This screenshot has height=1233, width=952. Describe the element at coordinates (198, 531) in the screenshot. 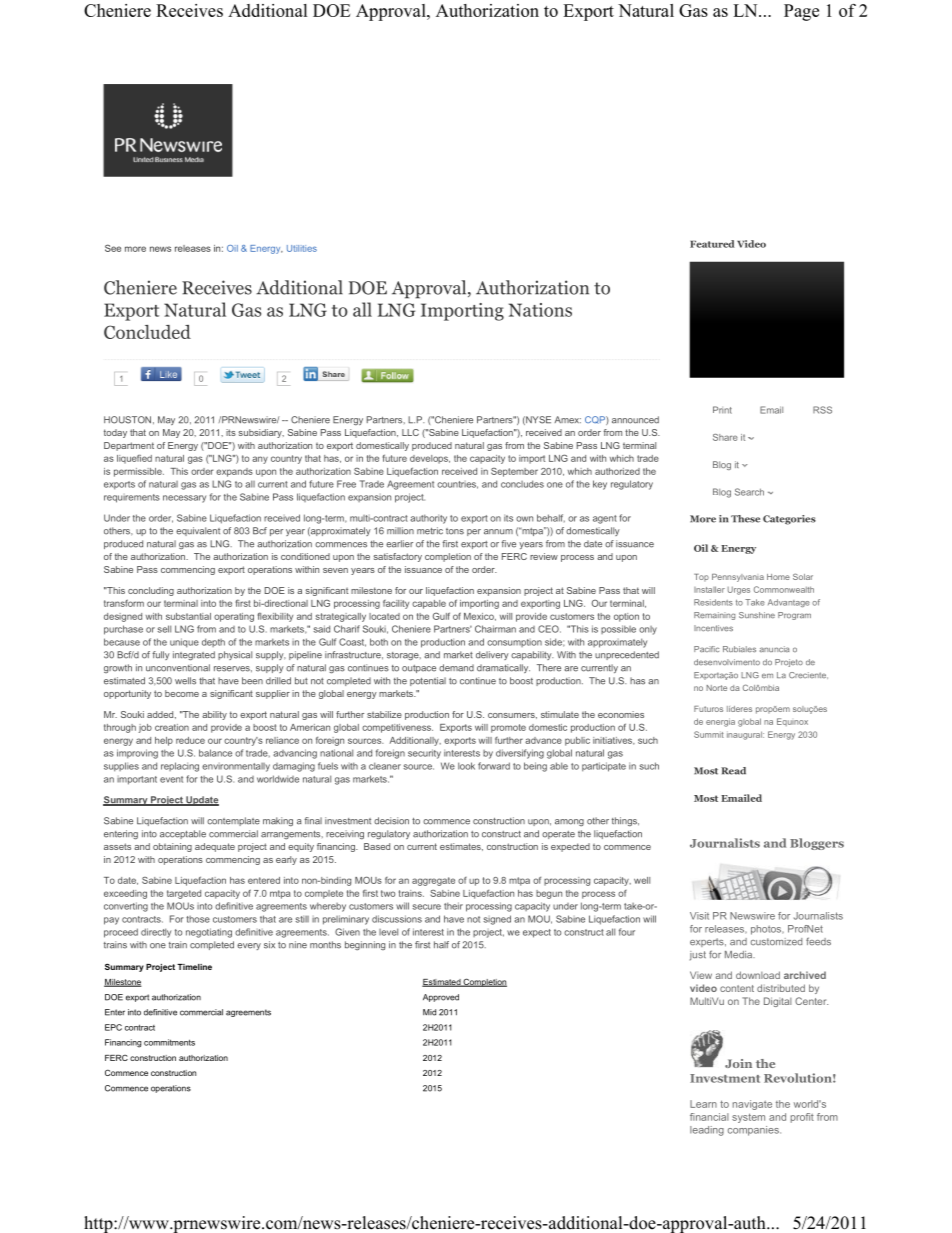

I see `equivalent` at that location.
